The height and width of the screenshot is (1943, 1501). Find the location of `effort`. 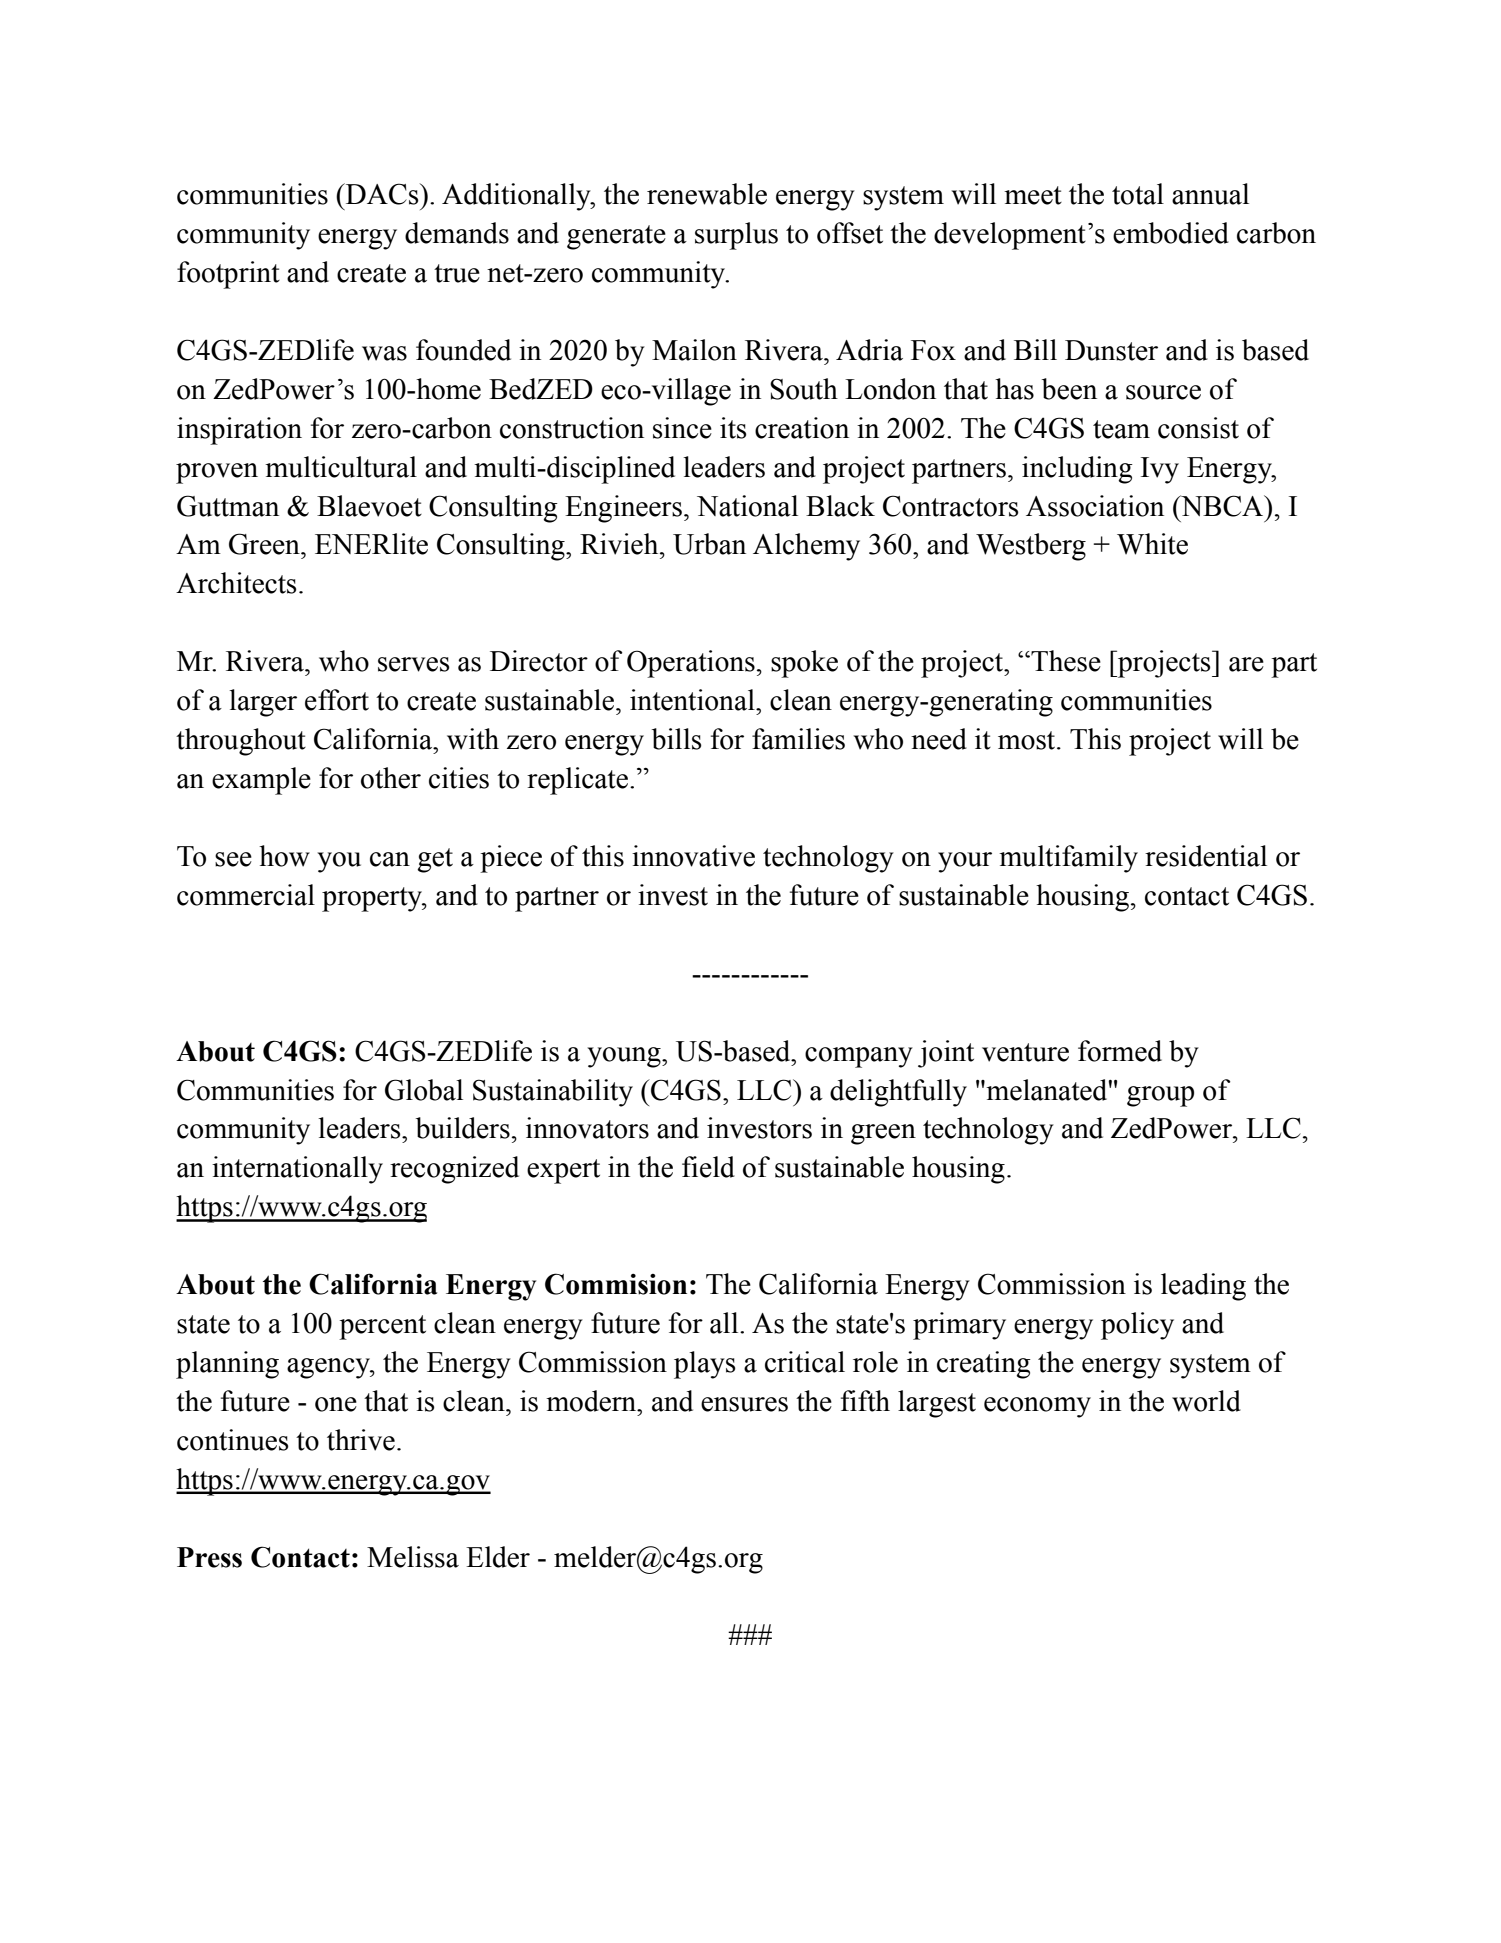

effort is located at coordinates (337, 700).
